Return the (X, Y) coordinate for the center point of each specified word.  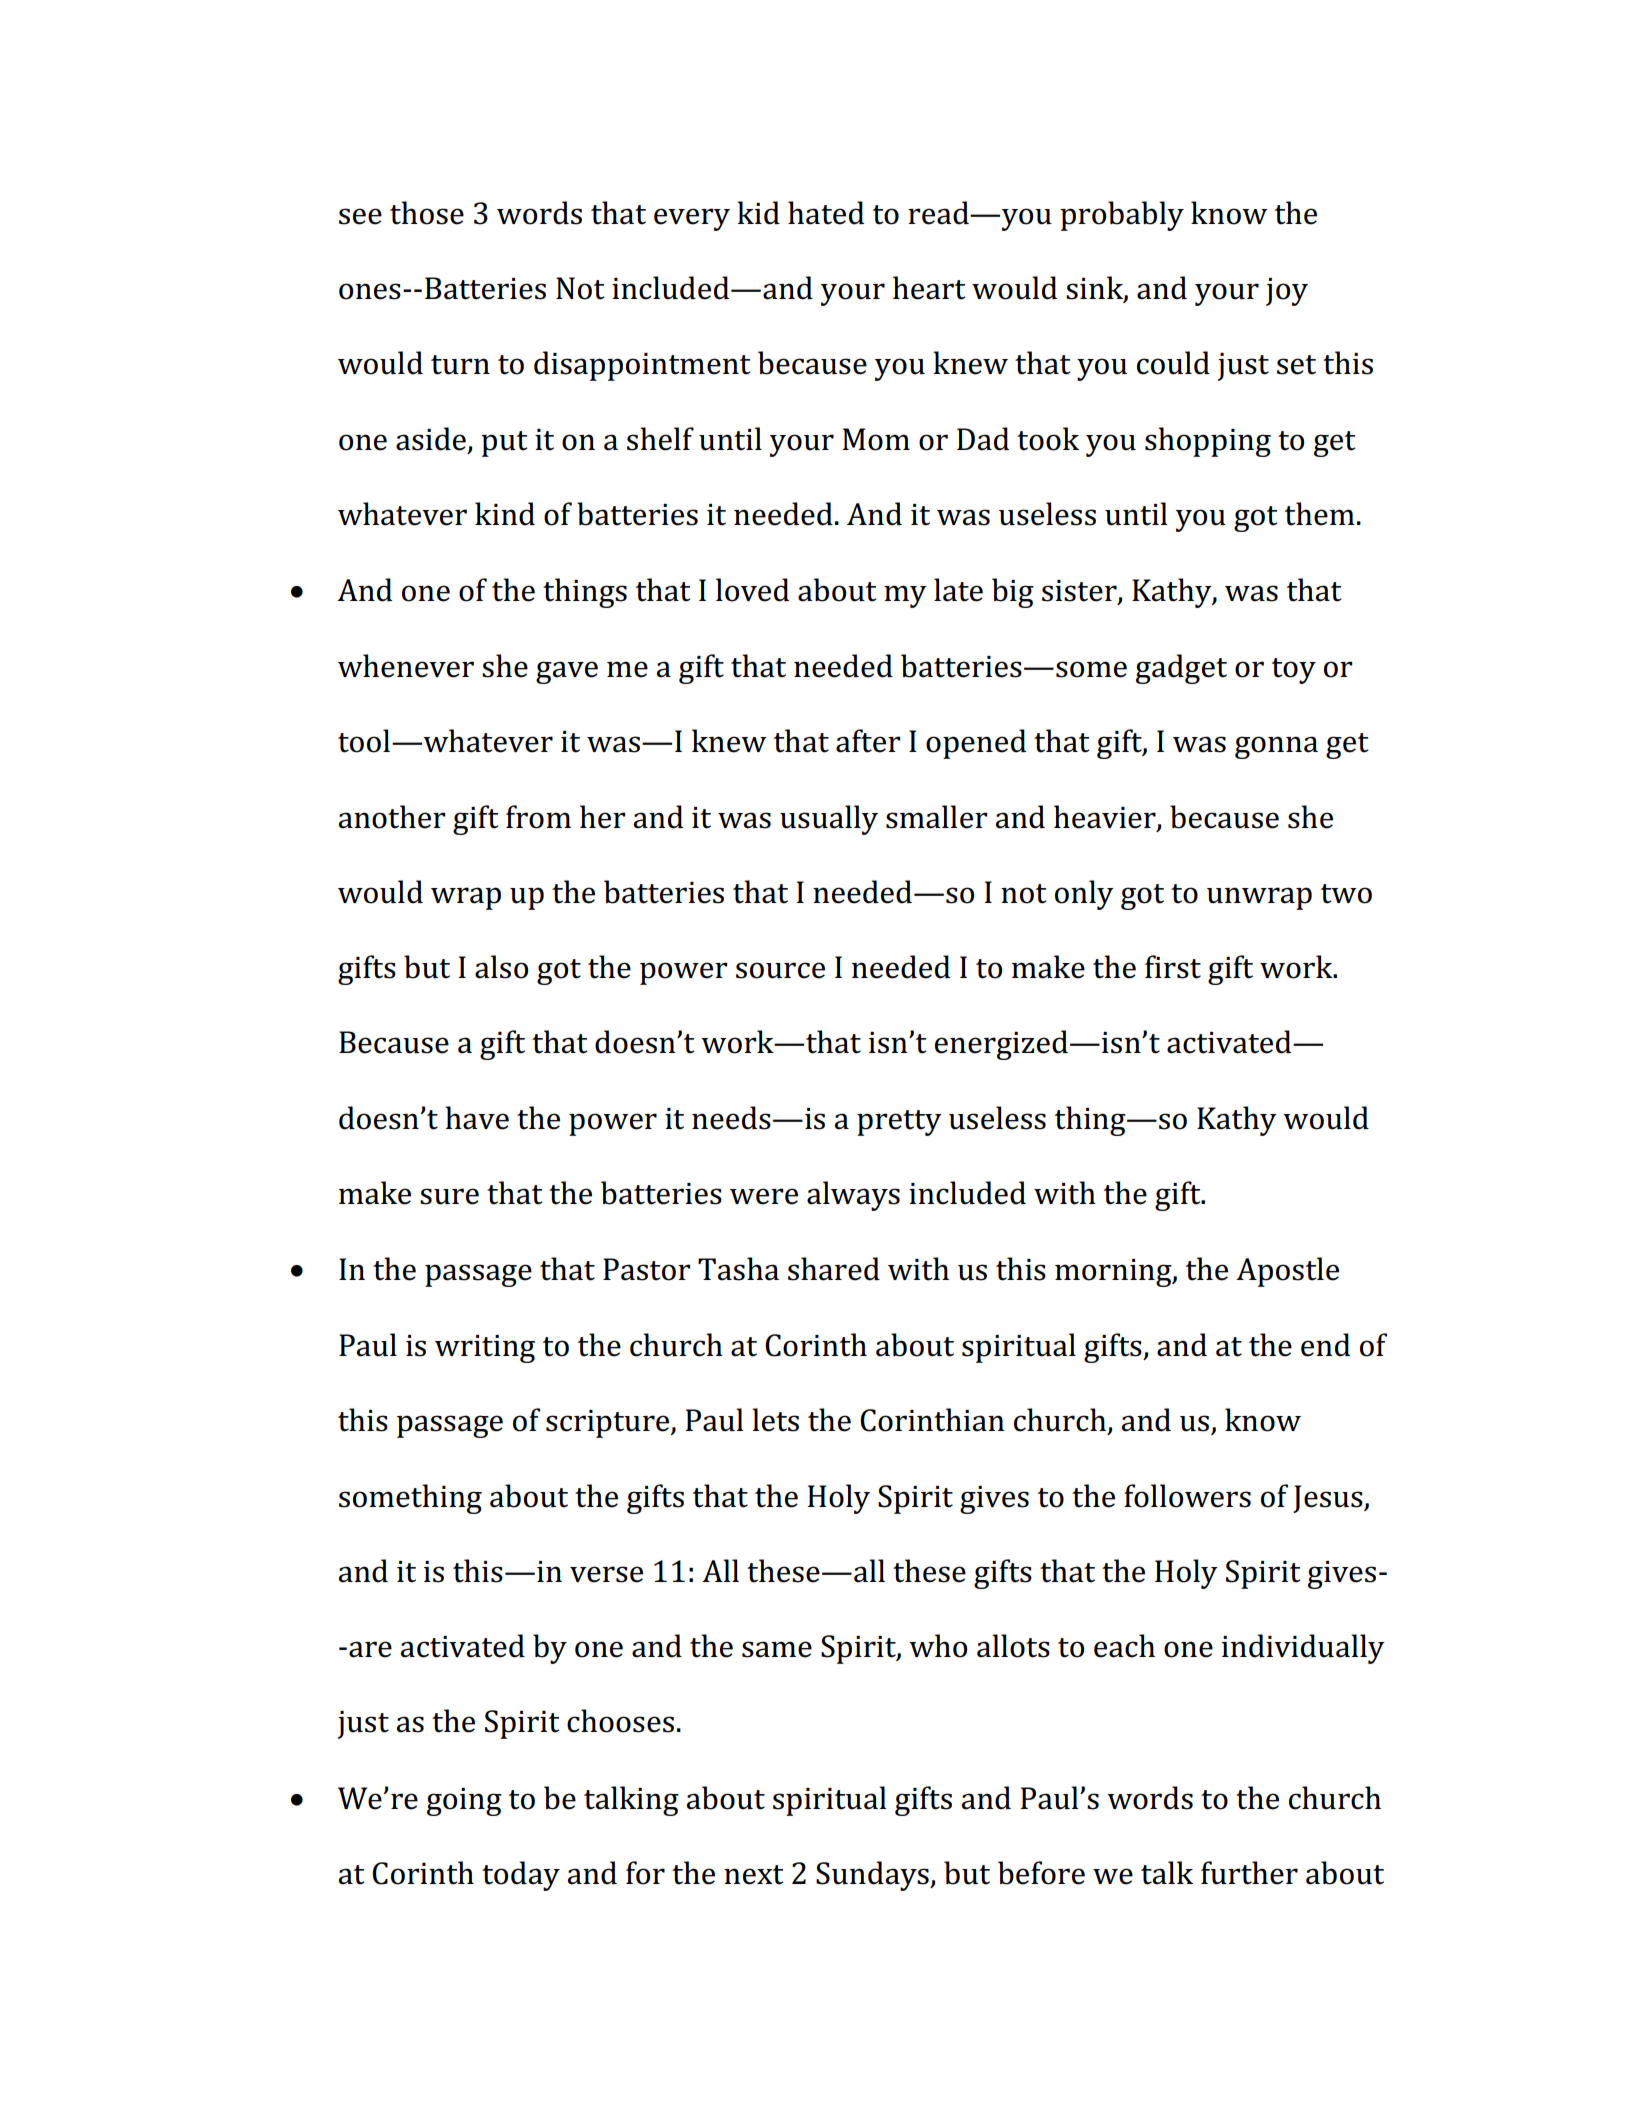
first (1173, 967)
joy (1287, 292)
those (427, 213)
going (464, 1802)
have (477, 1118)
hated (826, 213)
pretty (899, 1123)
